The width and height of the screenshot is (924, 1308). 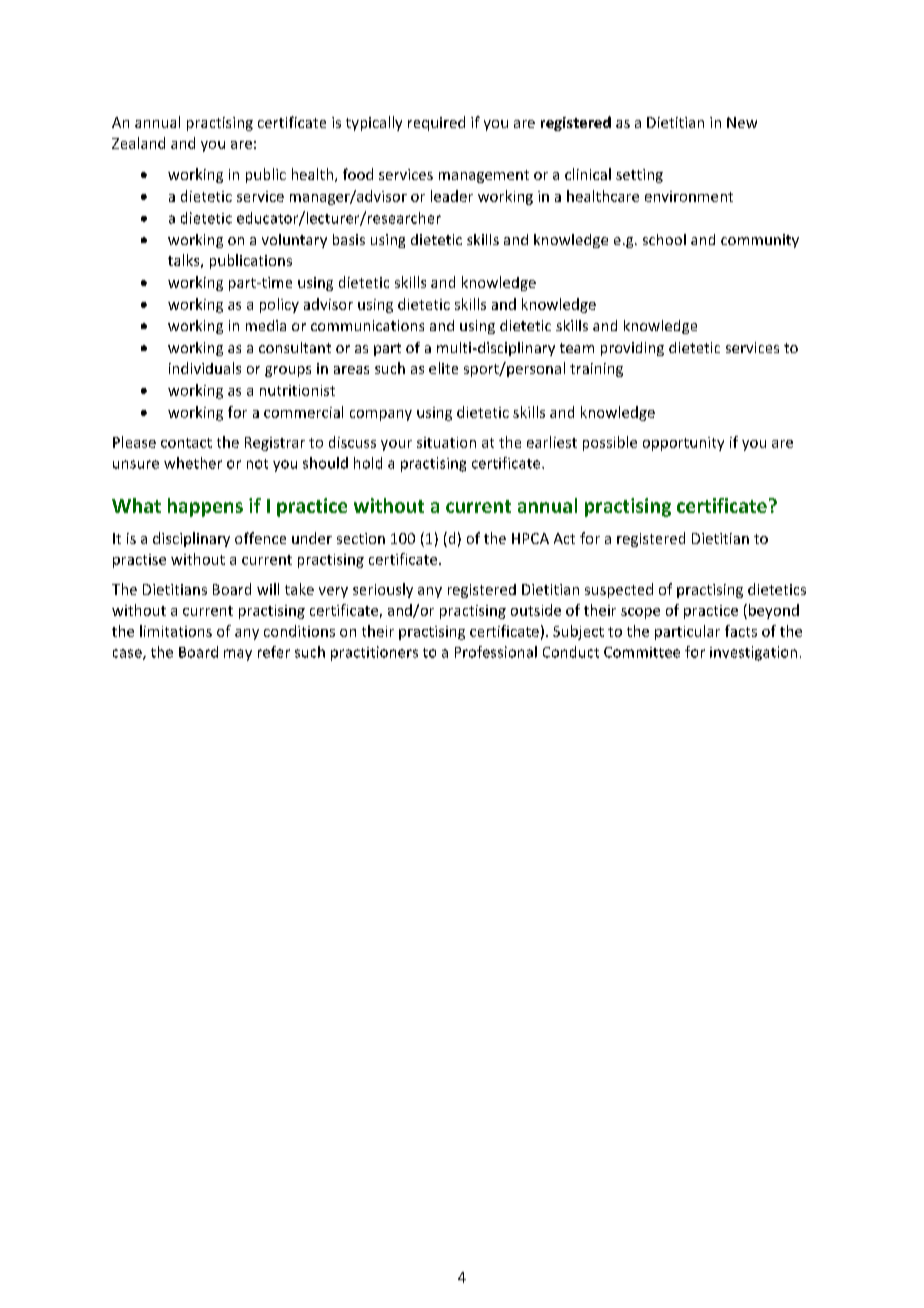 What do you see at coordinates (193, 463) in the screenshot?
I see `whether` at bounding box center [193, 463].
